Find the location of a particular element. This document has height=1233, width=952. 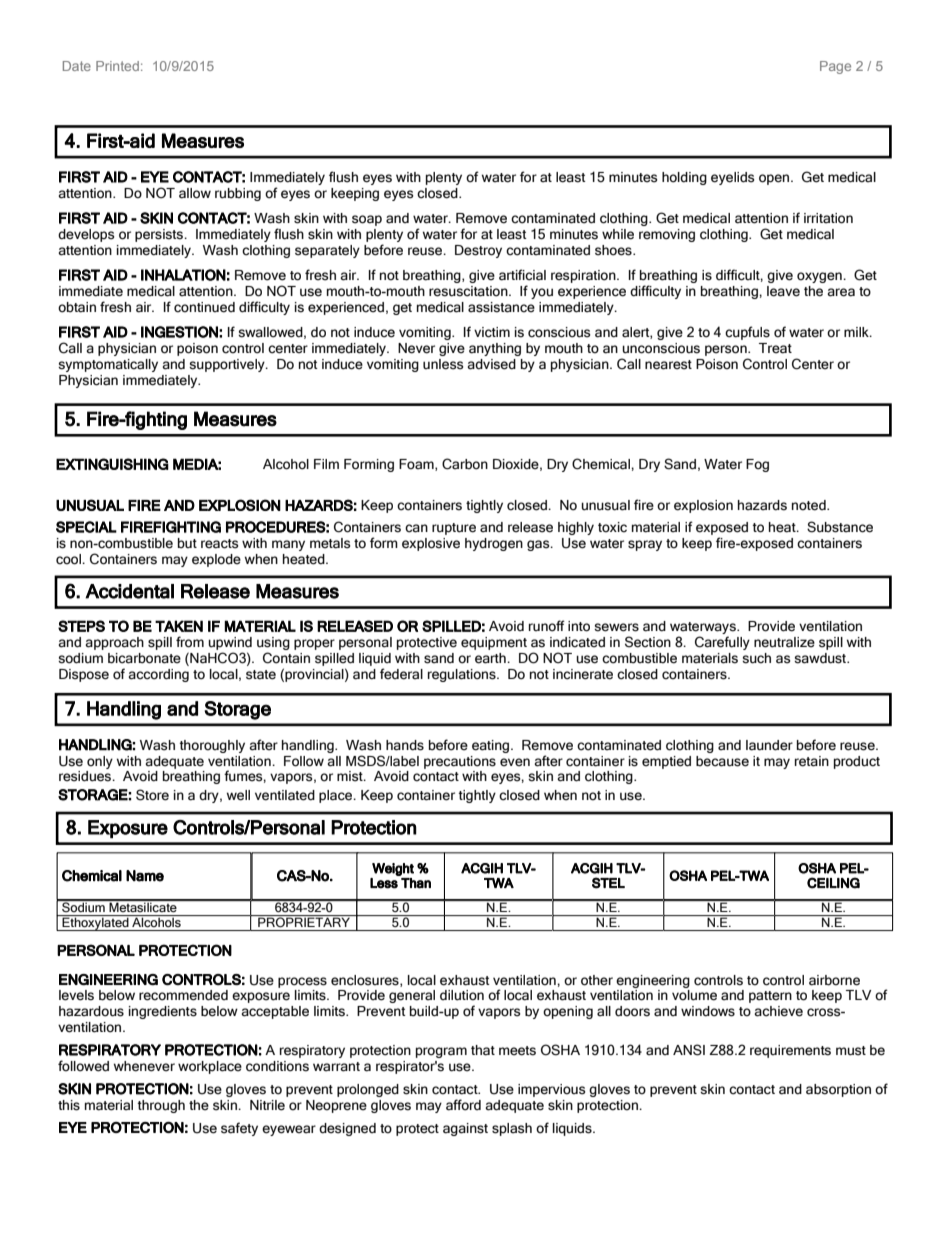

Page is located at coordinates (835, 67).
